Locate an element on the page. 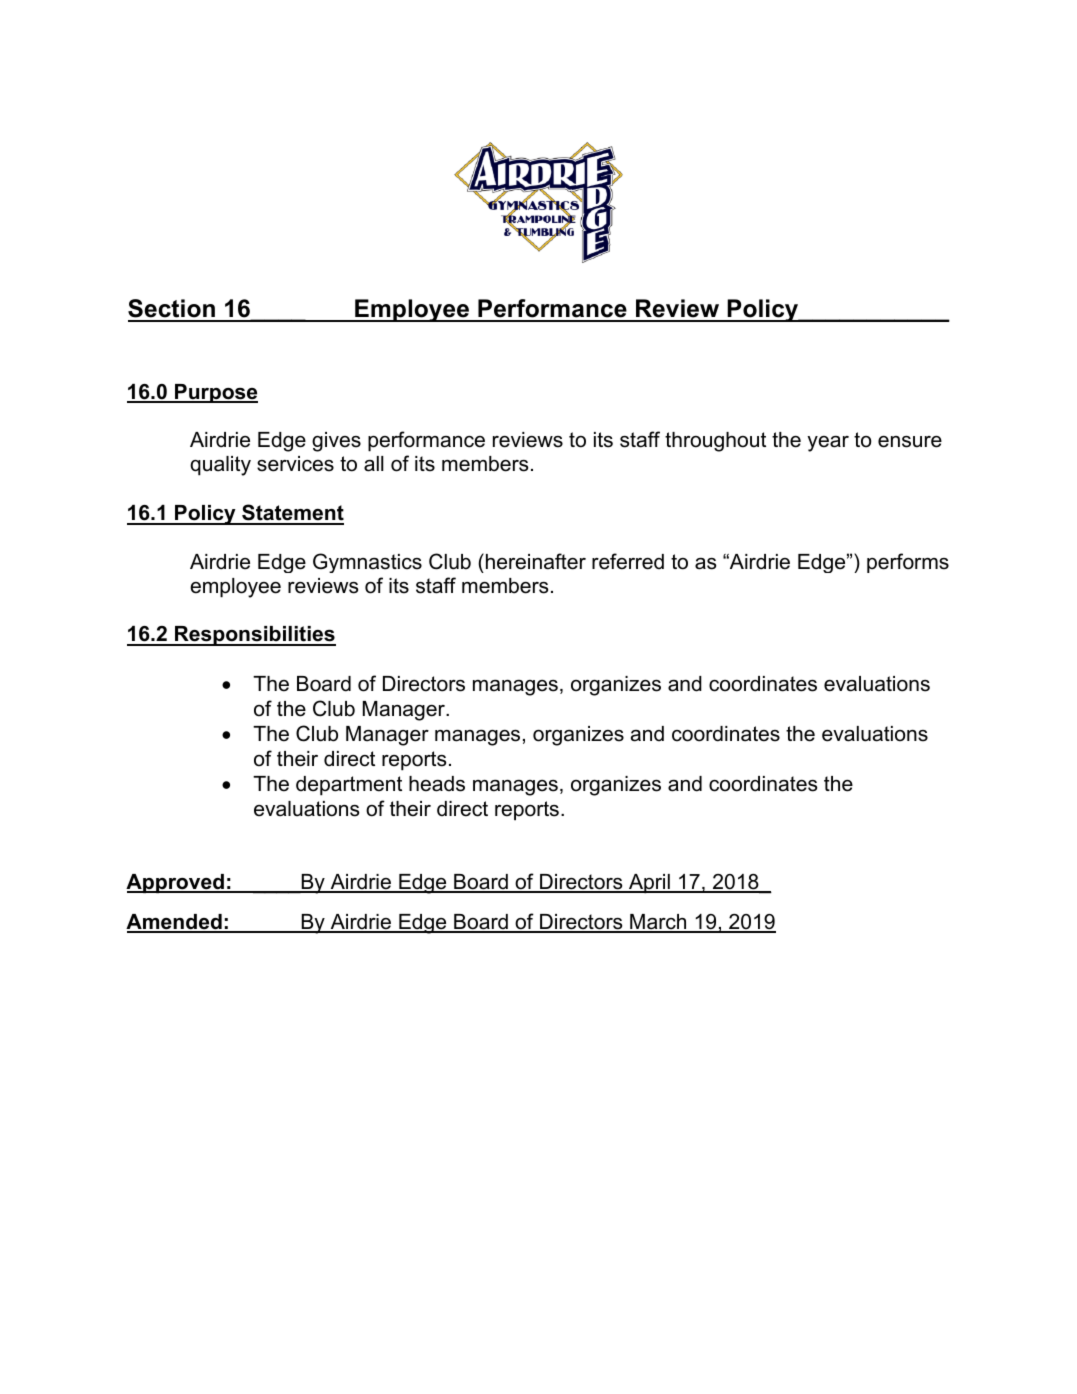  Amended is located at coordinates (175, 923).
